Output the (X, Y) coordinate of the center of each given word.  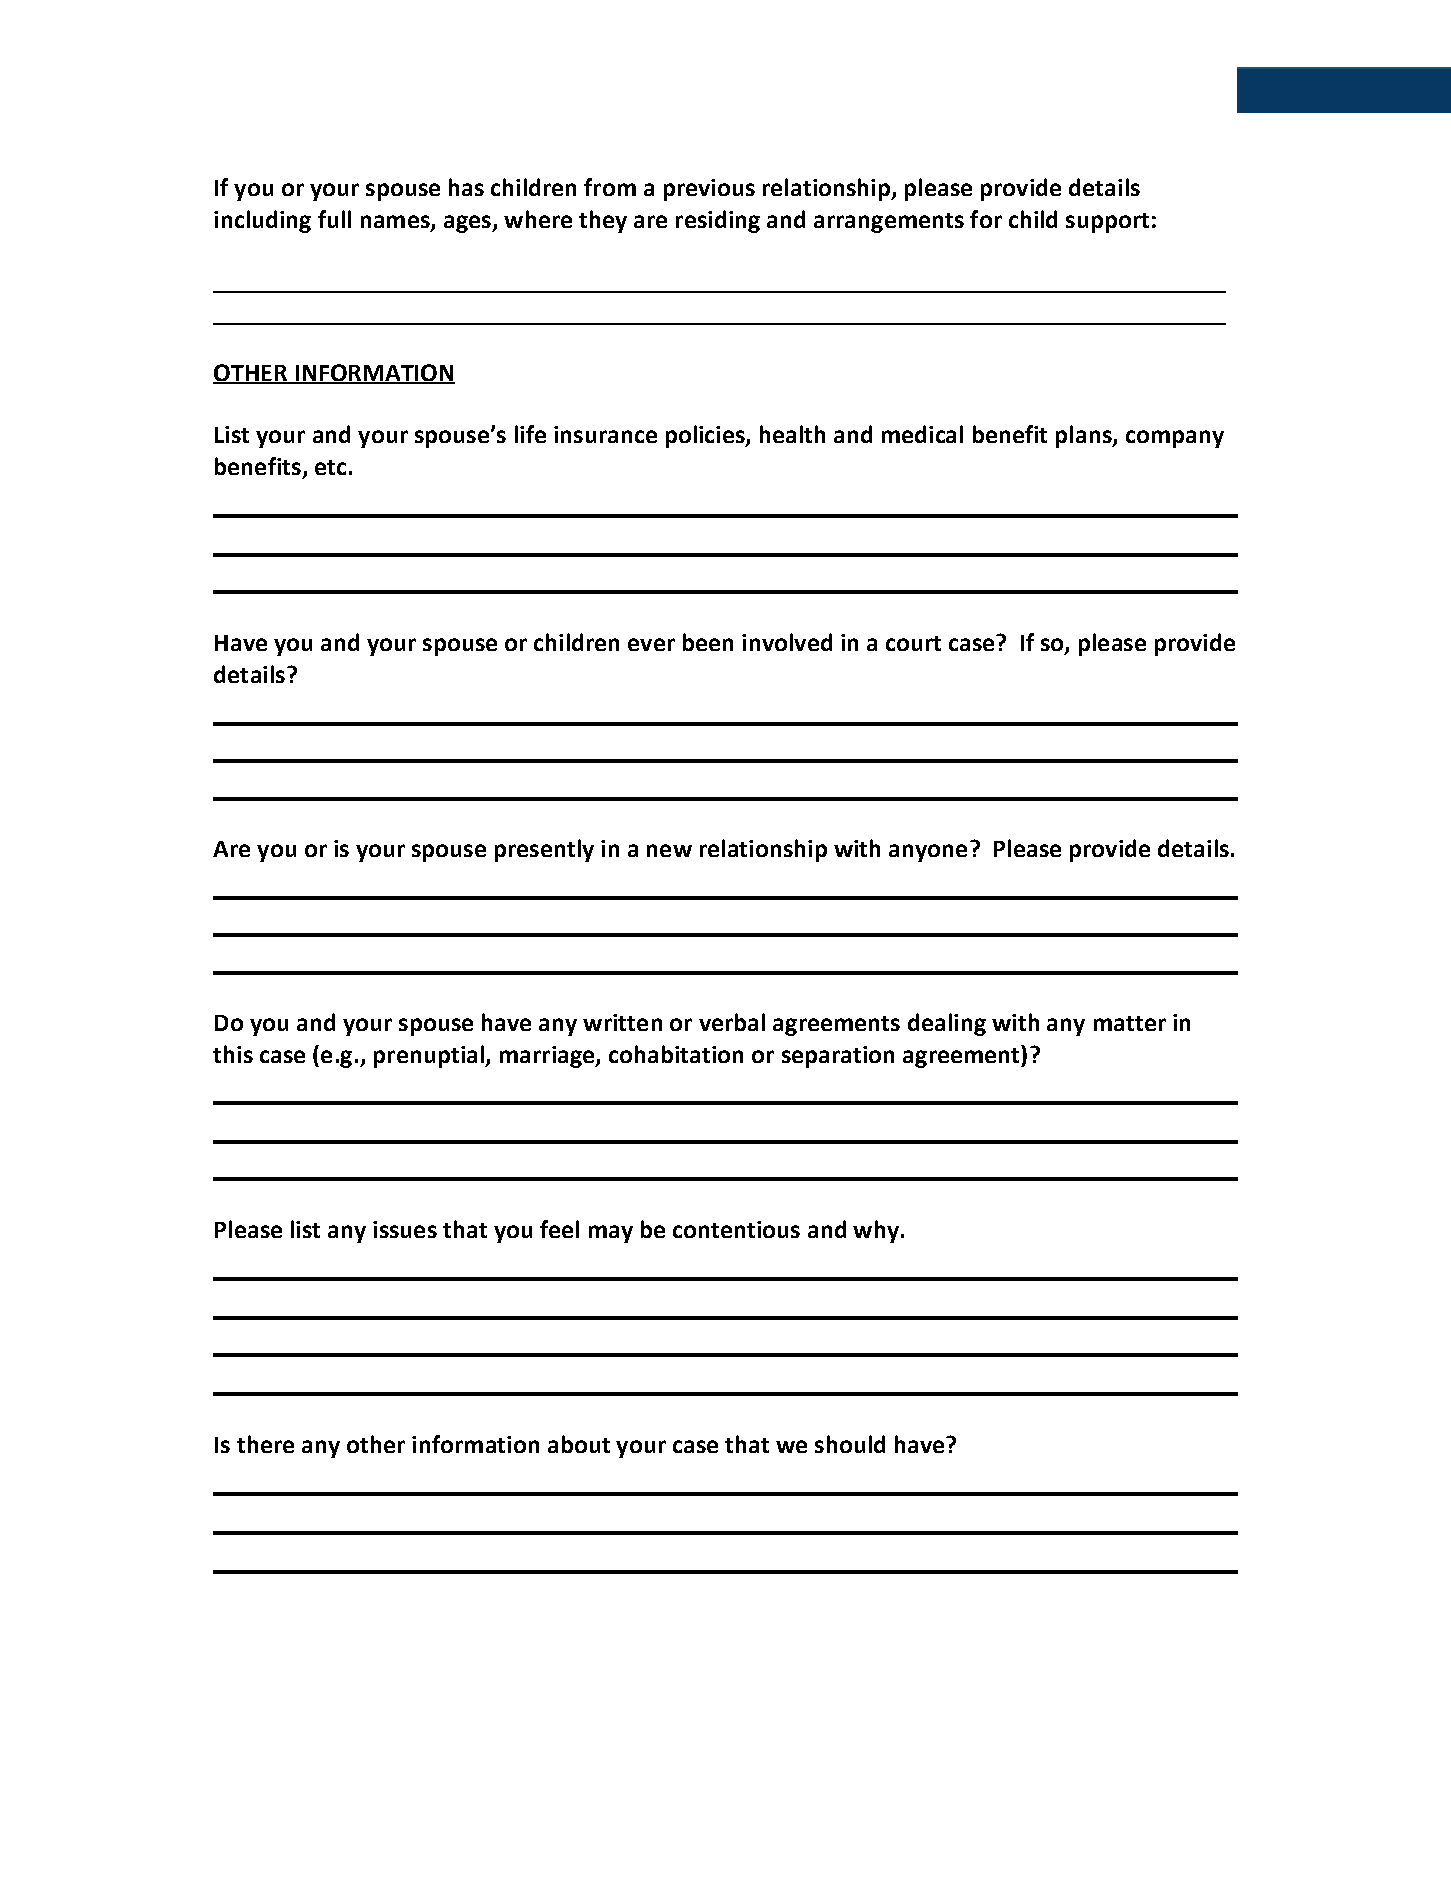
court (913, 643)
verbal (732, 1022)
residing (718, 221)
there (265, 1444)
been (708, 642)
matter (1130, 1023)
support (1107, 223)
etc (330, 467)
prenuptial (430, 1056)
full (334, 219)
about (579, 1444)
